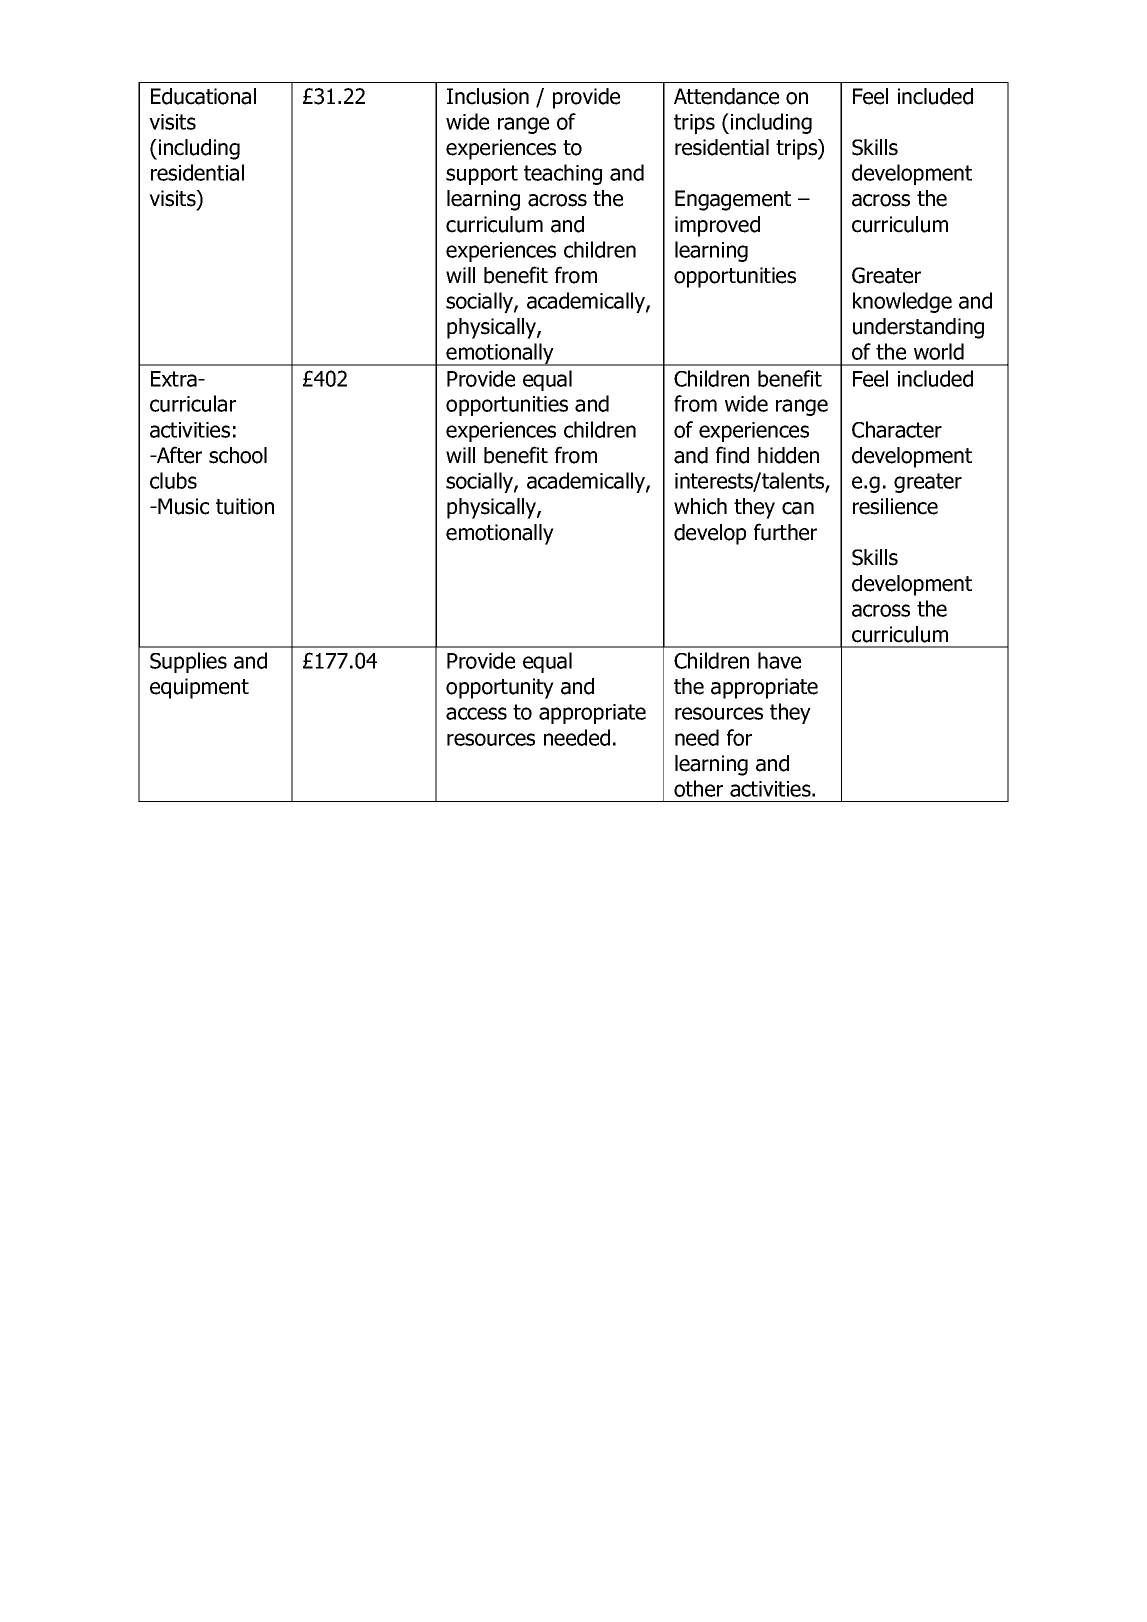 This screenshot has width=1147, height=1622. Describe the element at coordinates (199, 688) in the screenshot. I see `equipment` at that location.
